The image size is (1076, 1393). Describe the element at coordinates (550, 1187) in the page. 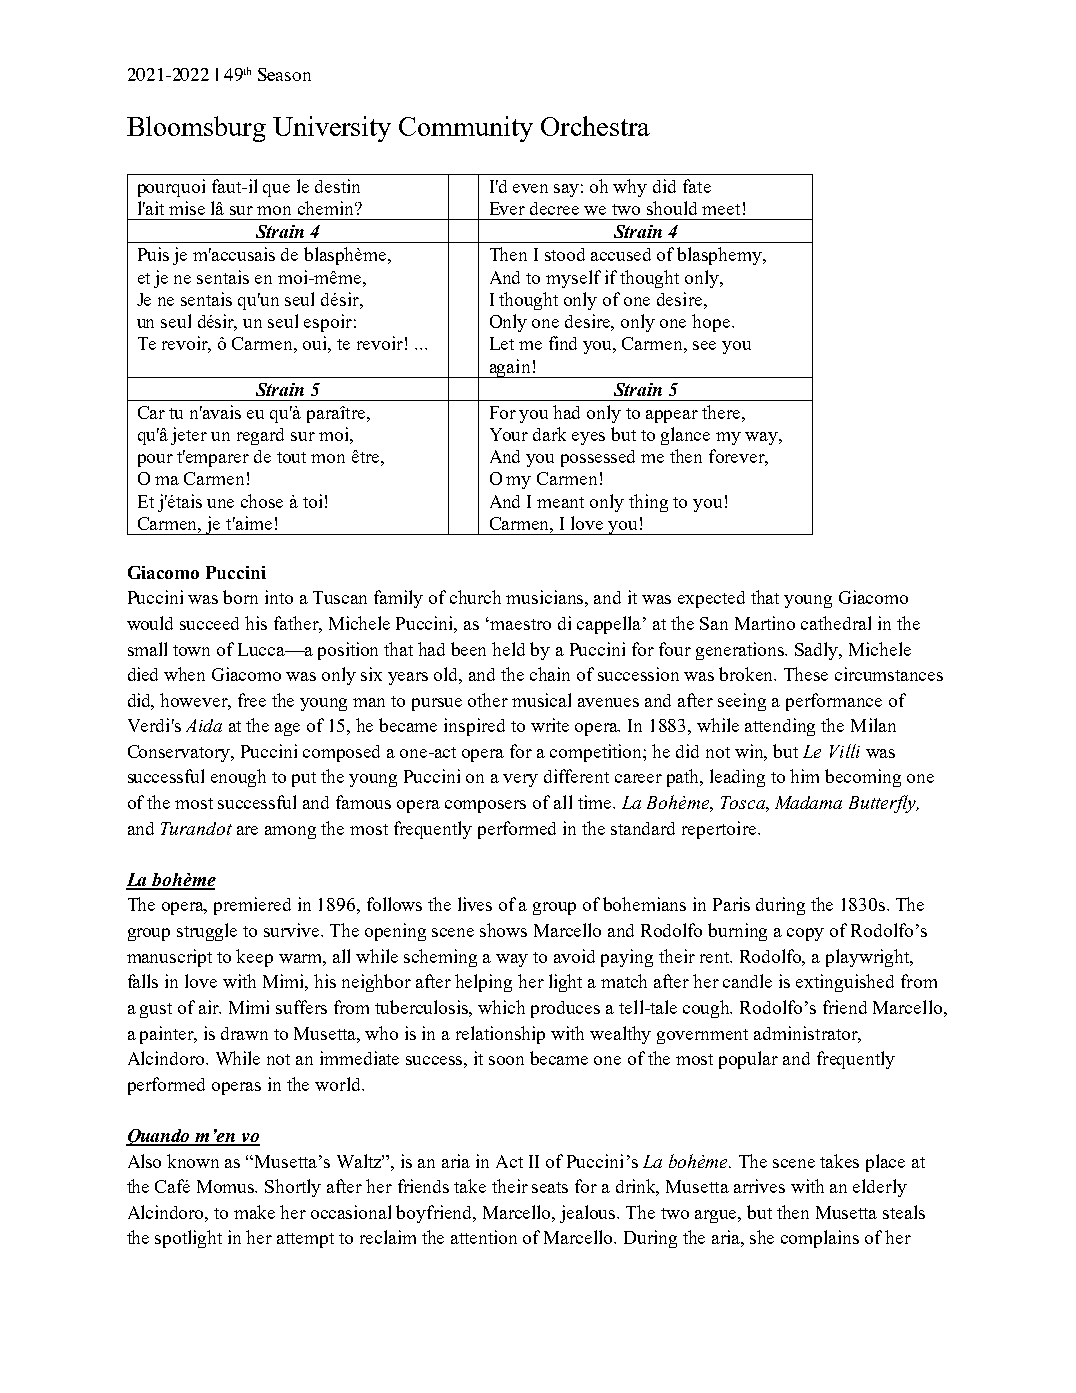

I see `seats` at that location.
